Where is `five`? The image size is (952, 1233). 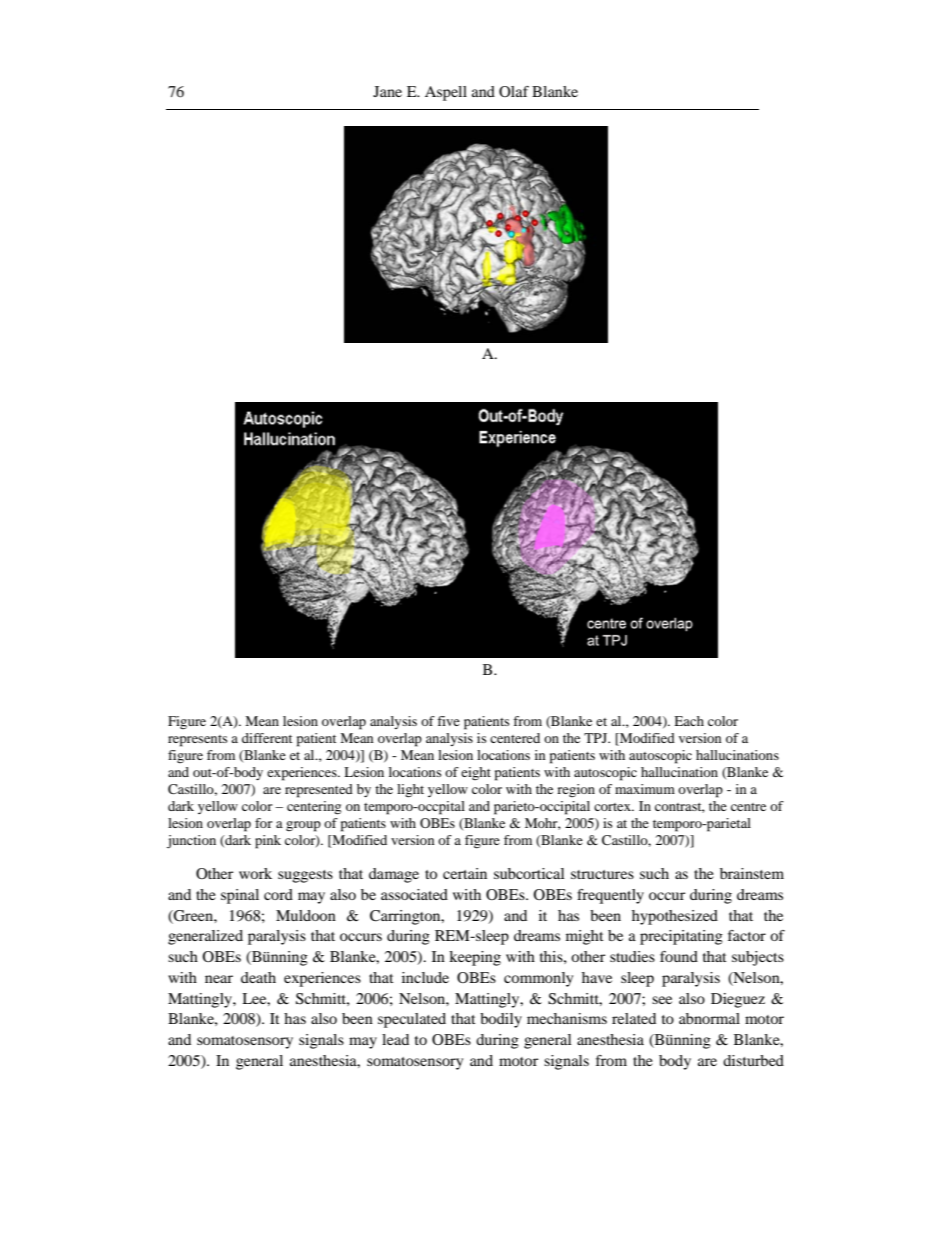 five is located at coordinates (448, 721).
